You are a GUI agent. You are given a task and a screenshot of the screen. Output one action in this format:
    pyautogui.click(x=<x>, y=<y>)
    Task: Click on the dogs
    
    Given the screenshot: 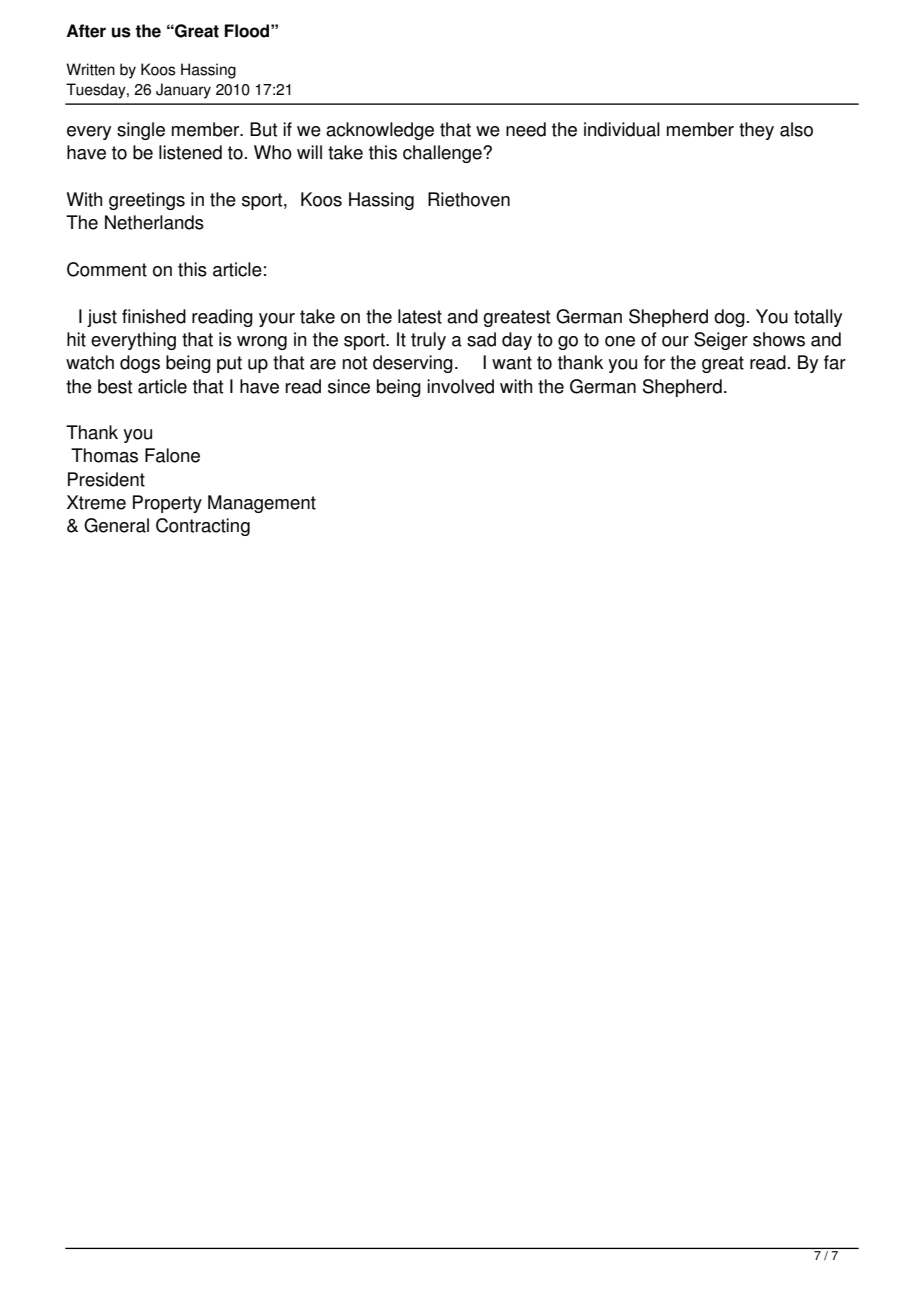 What is the action you would take?
    pyautogui.click(x=140, y=364)
